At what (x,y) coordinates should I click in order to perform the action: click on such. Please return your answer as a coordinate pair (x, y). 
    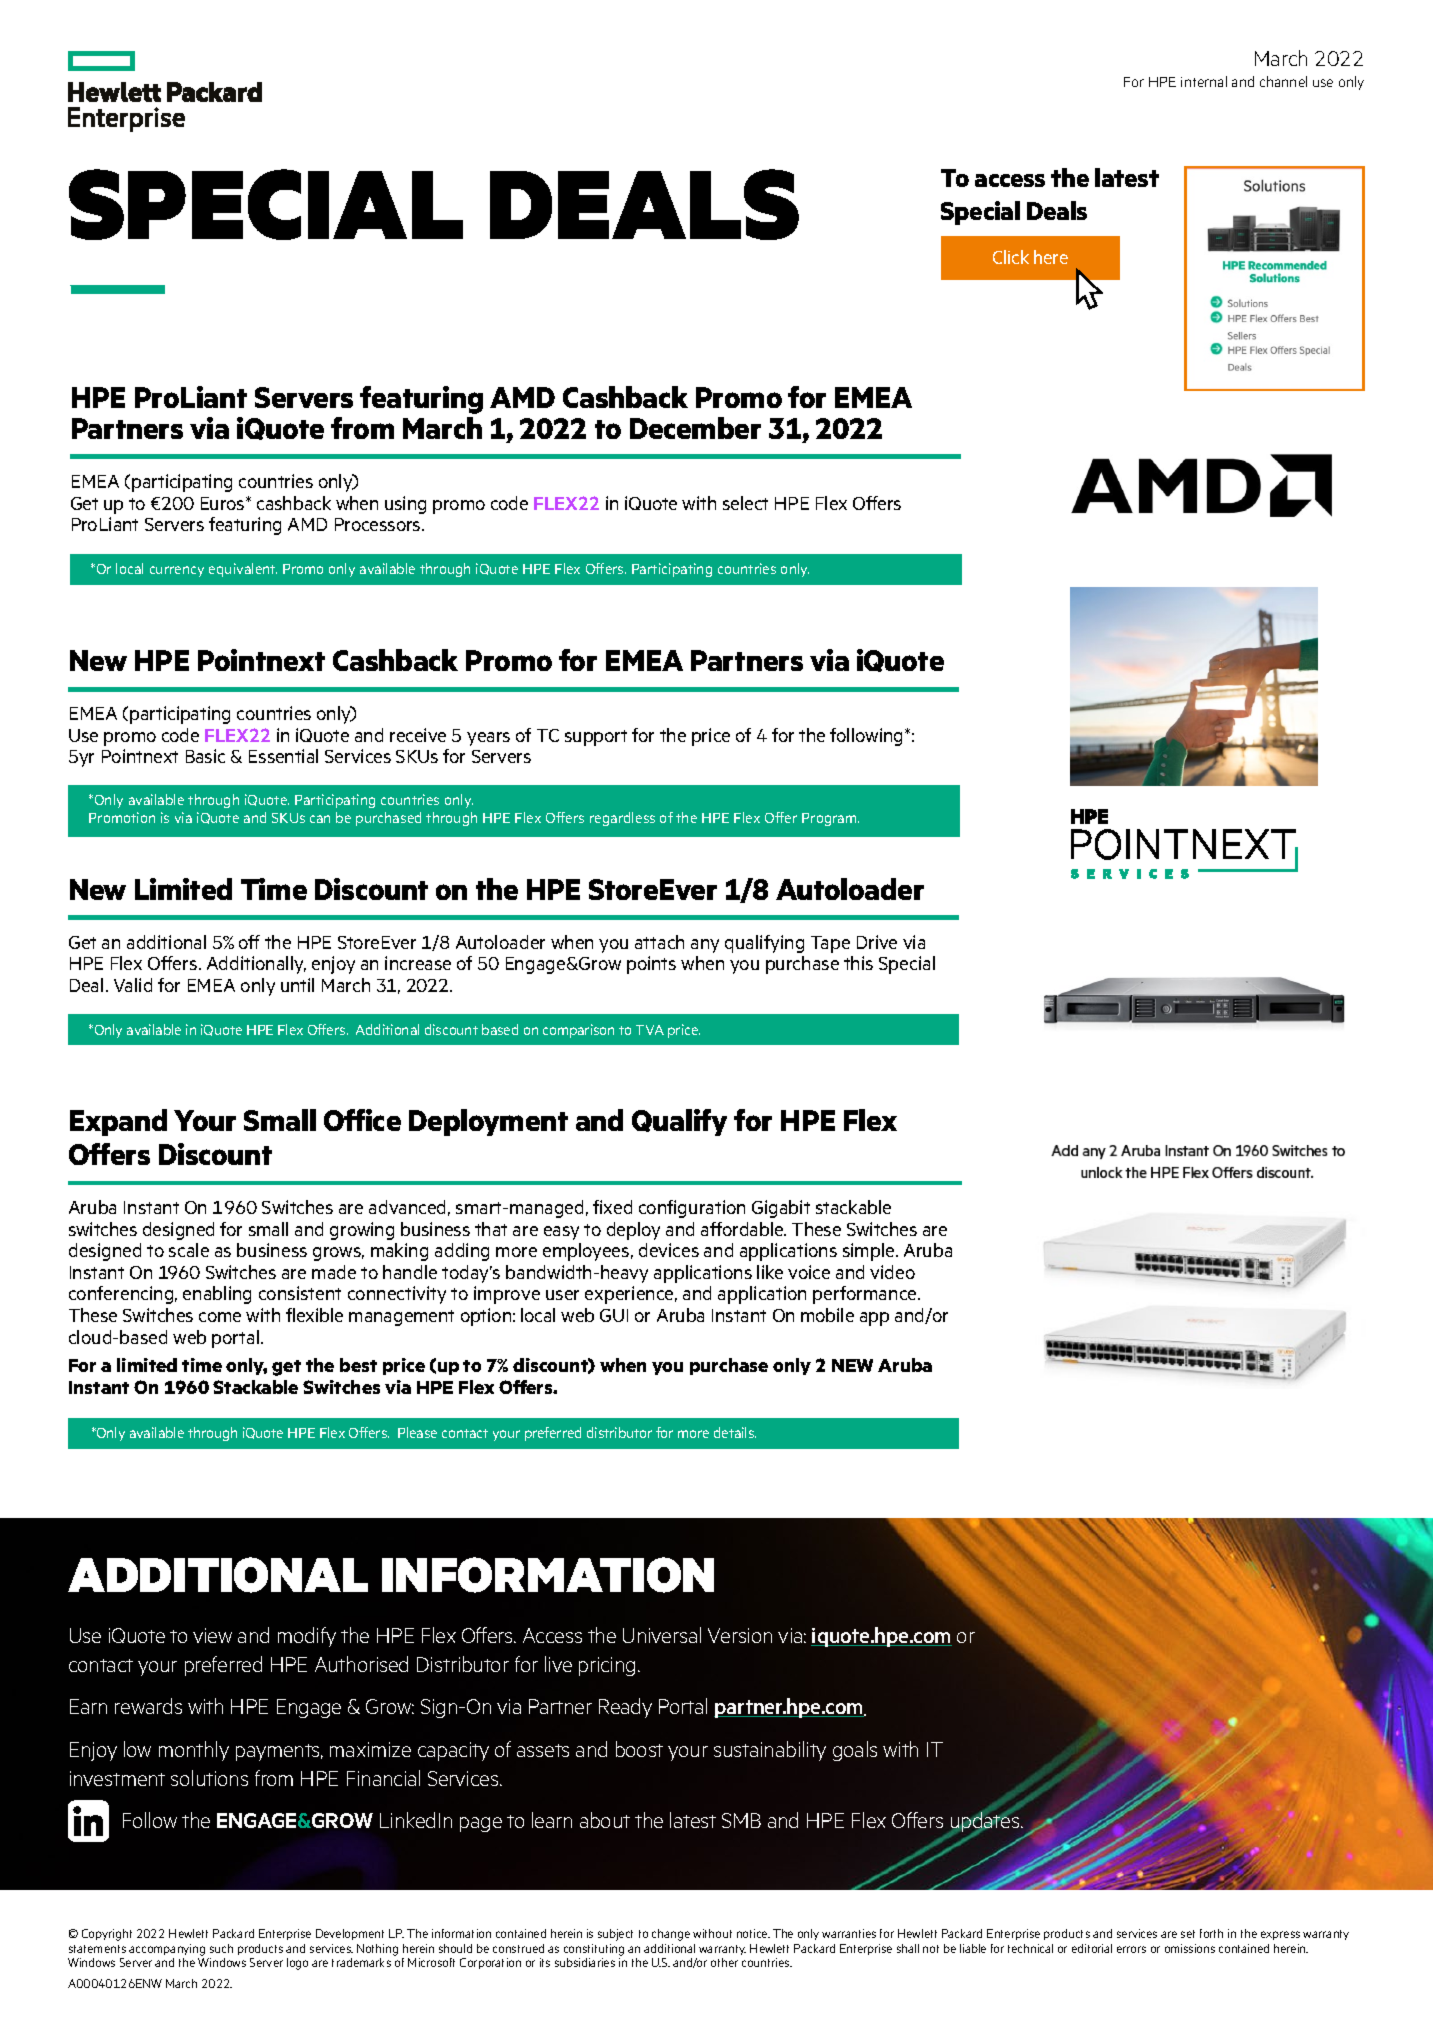
    Looking at the image, I should click on (221, 1948).
